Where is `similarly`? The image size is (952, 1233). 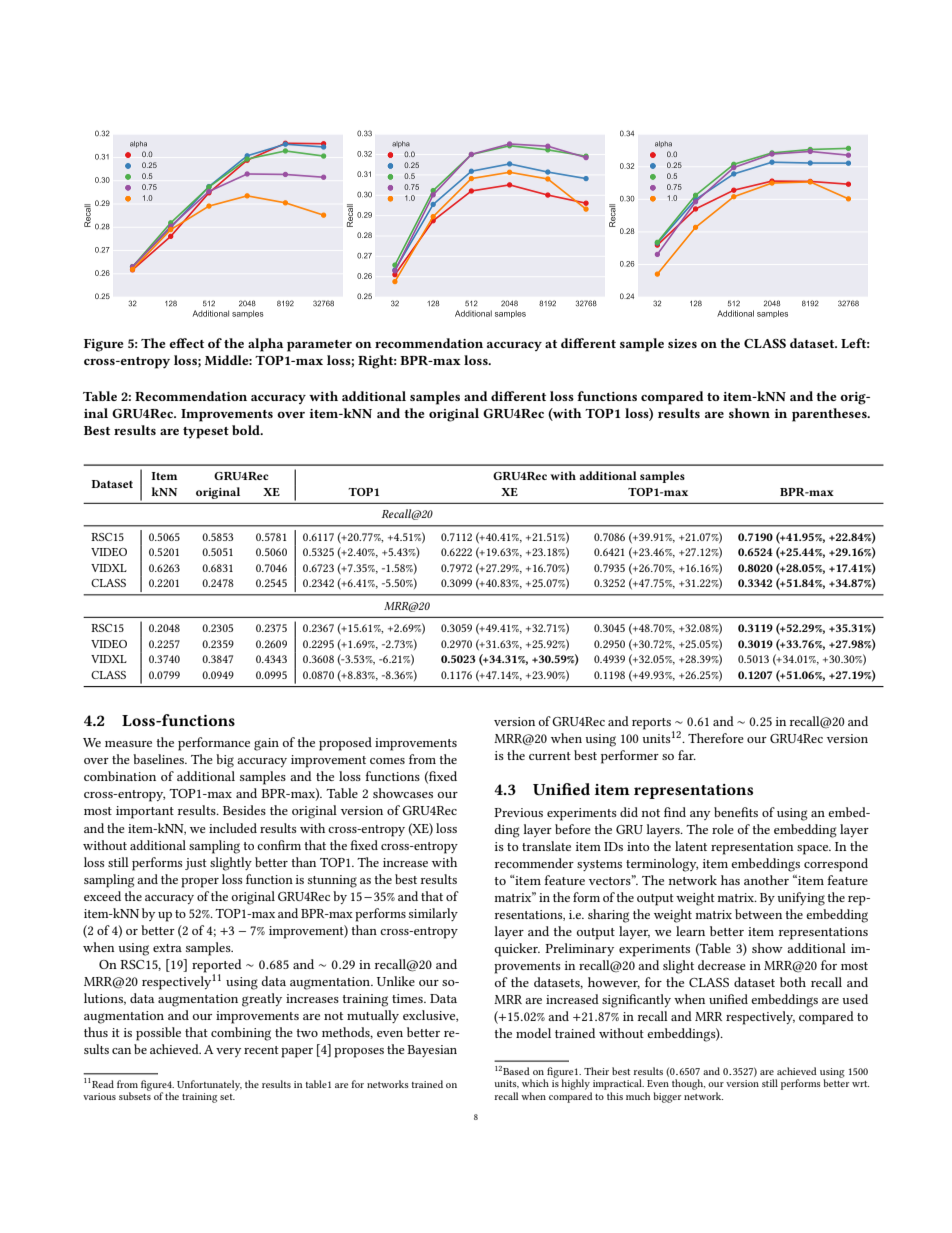
similarly is located at coordinates (433, 914).
